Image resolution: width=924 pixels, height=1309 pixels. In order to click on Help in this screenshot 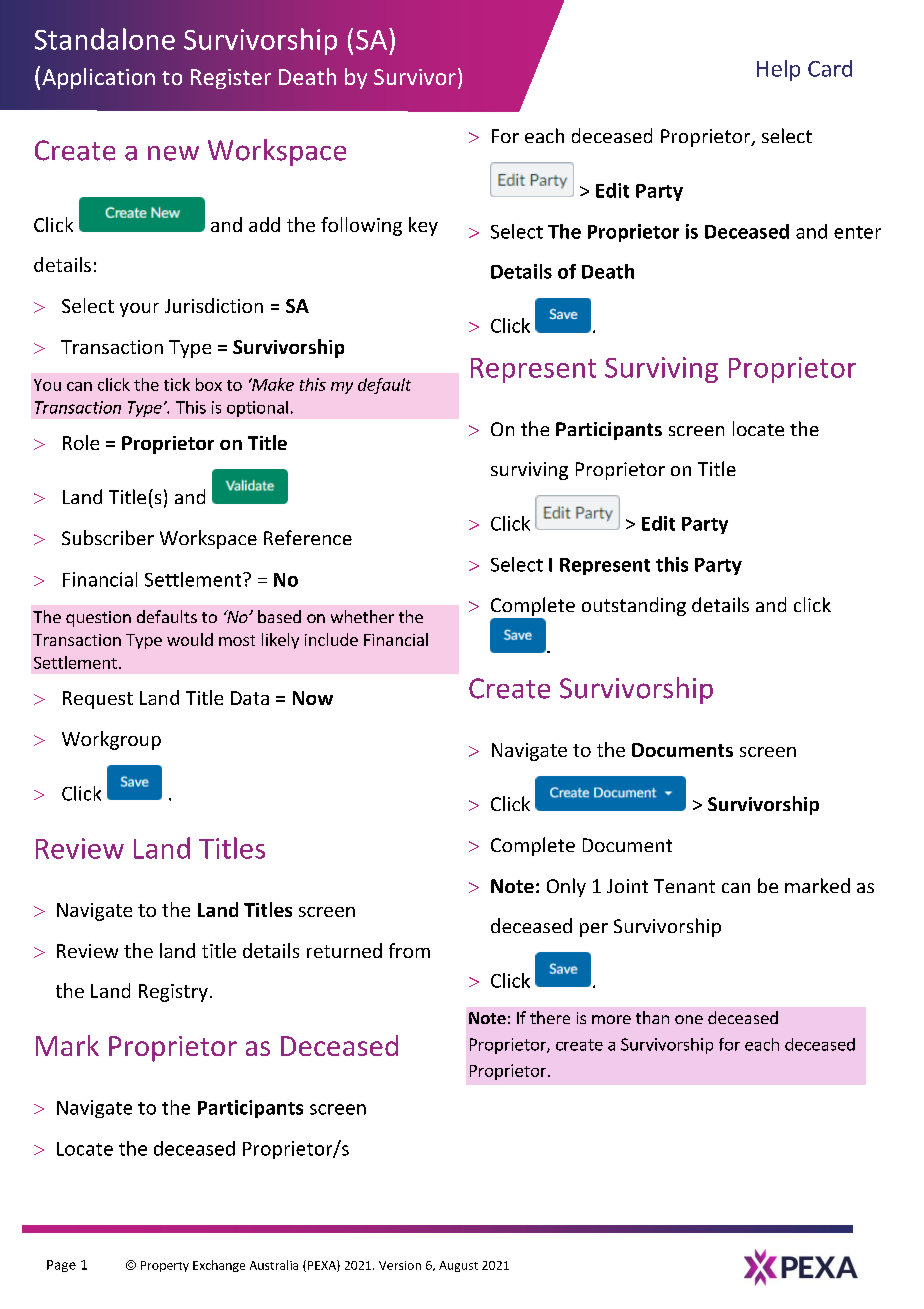, I will do `click(778, 70)`.
